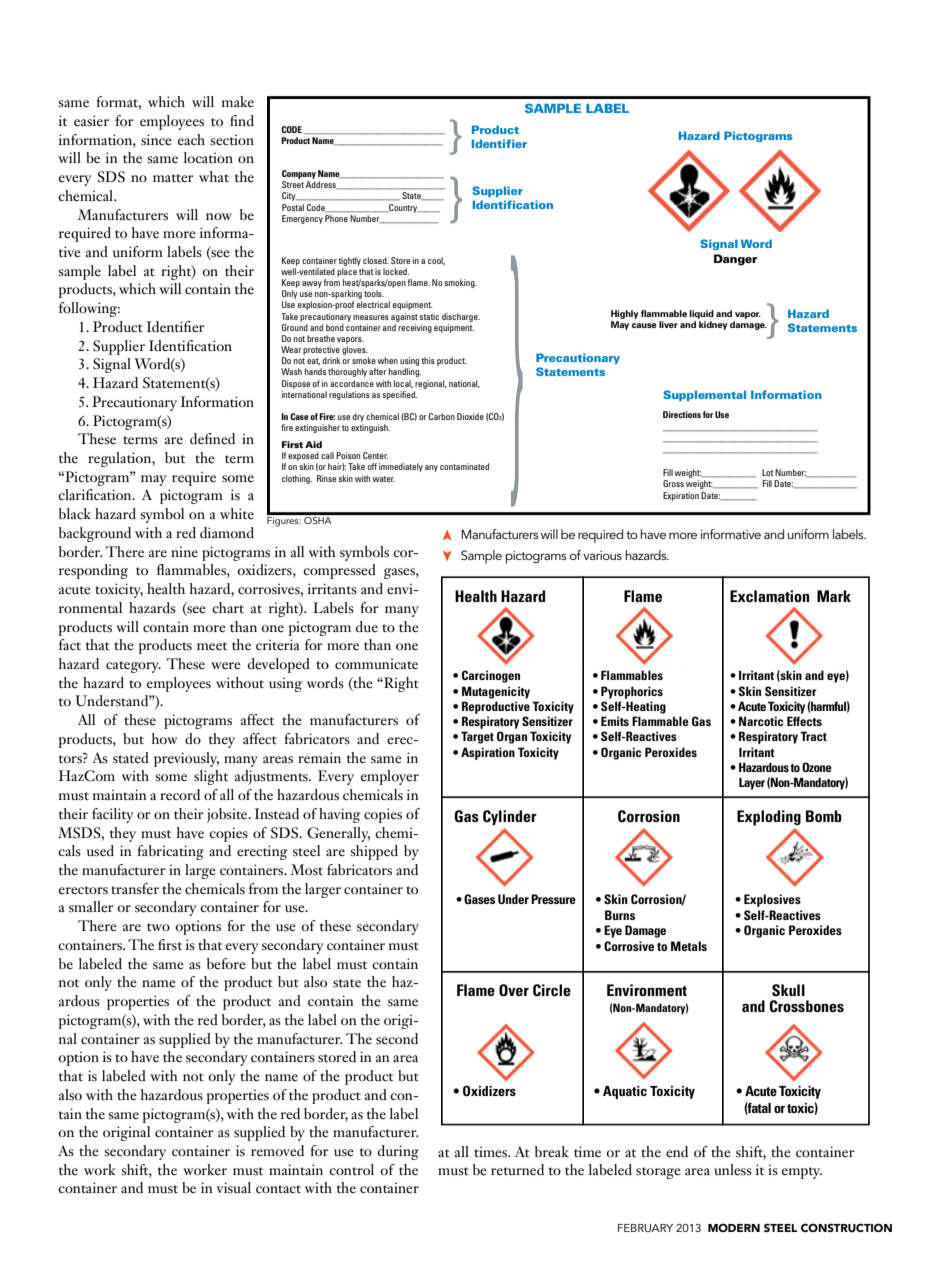 Image resolution: width=952 pixels, height=1275 pixels. Describe the element at coordinates (470, 416) in the document. I see `Dioxide` at that location.
